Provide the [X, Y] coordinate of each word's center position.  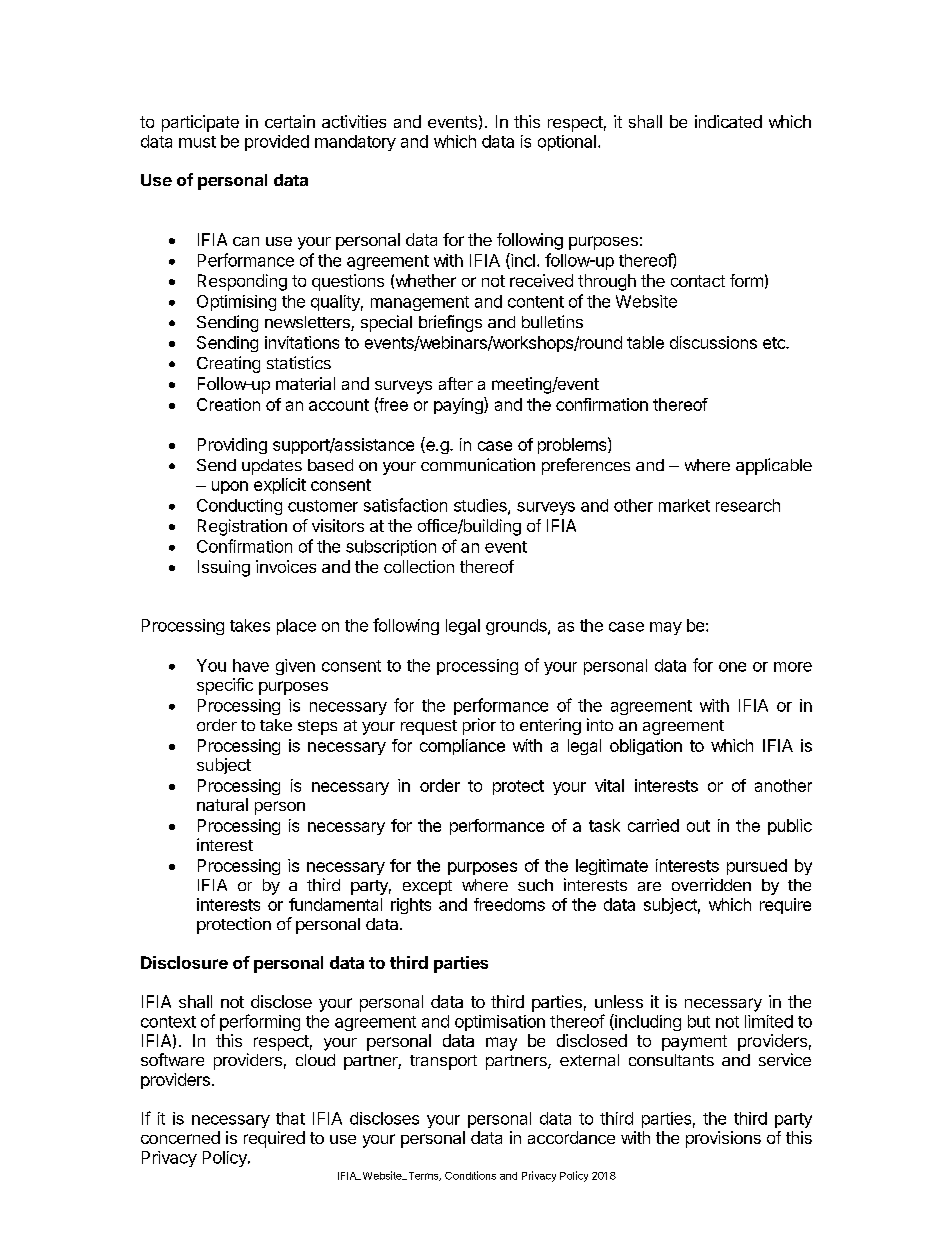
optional [567, 143]
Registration [242, 527]
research [748, 505]
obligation [646, 747]
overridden [711, 884]
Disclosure [184, 962]
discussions [713, 342]
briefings [450, 323]
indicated [728, 121]
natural [222, 804]
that [290, 1118]
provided [277, 143]
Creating [228, 364]
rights [411, 906]
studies [481, 506]
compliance [462, 747]
